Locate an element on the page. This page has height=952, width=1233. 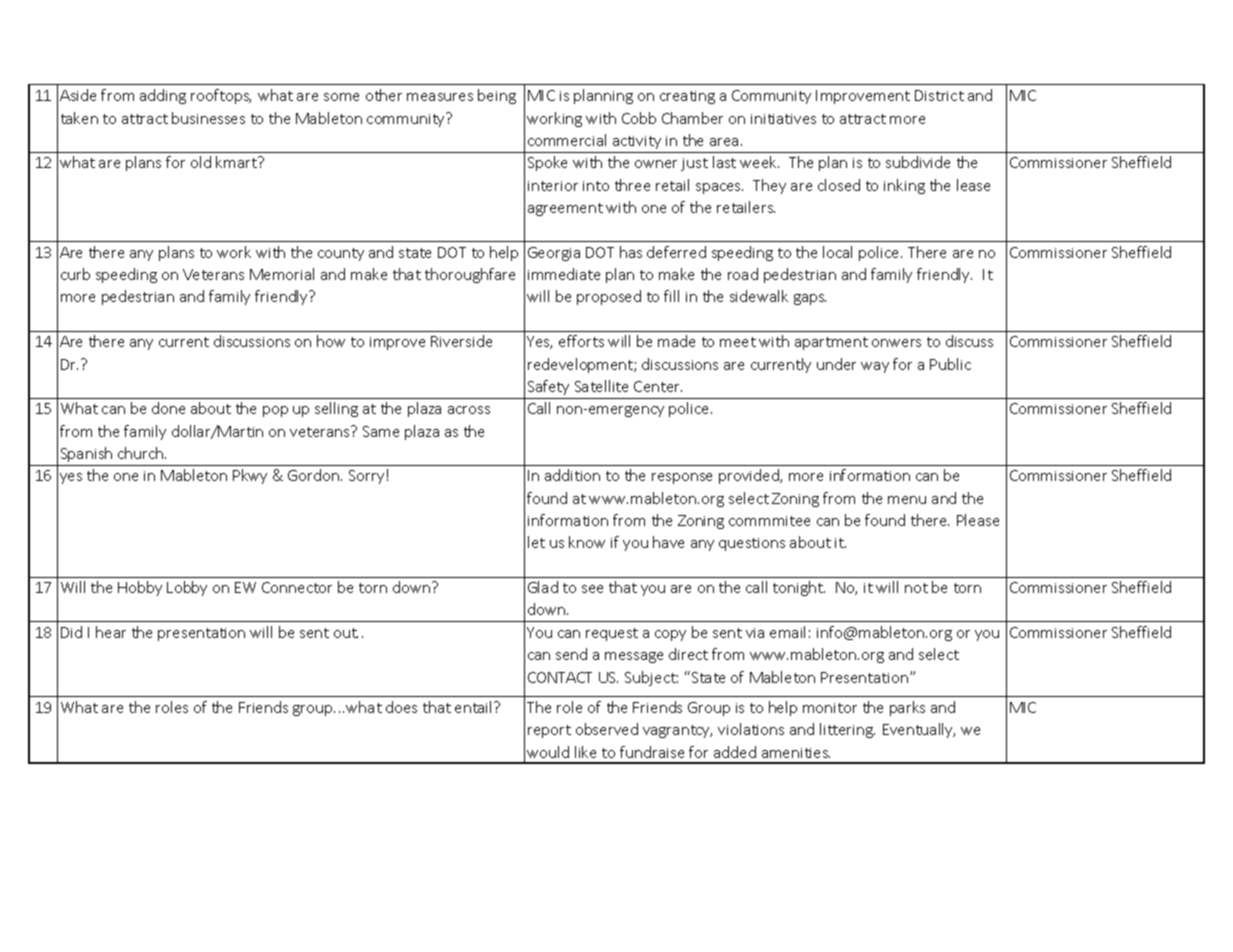
initiatives is located at coordinates (783, 119).
